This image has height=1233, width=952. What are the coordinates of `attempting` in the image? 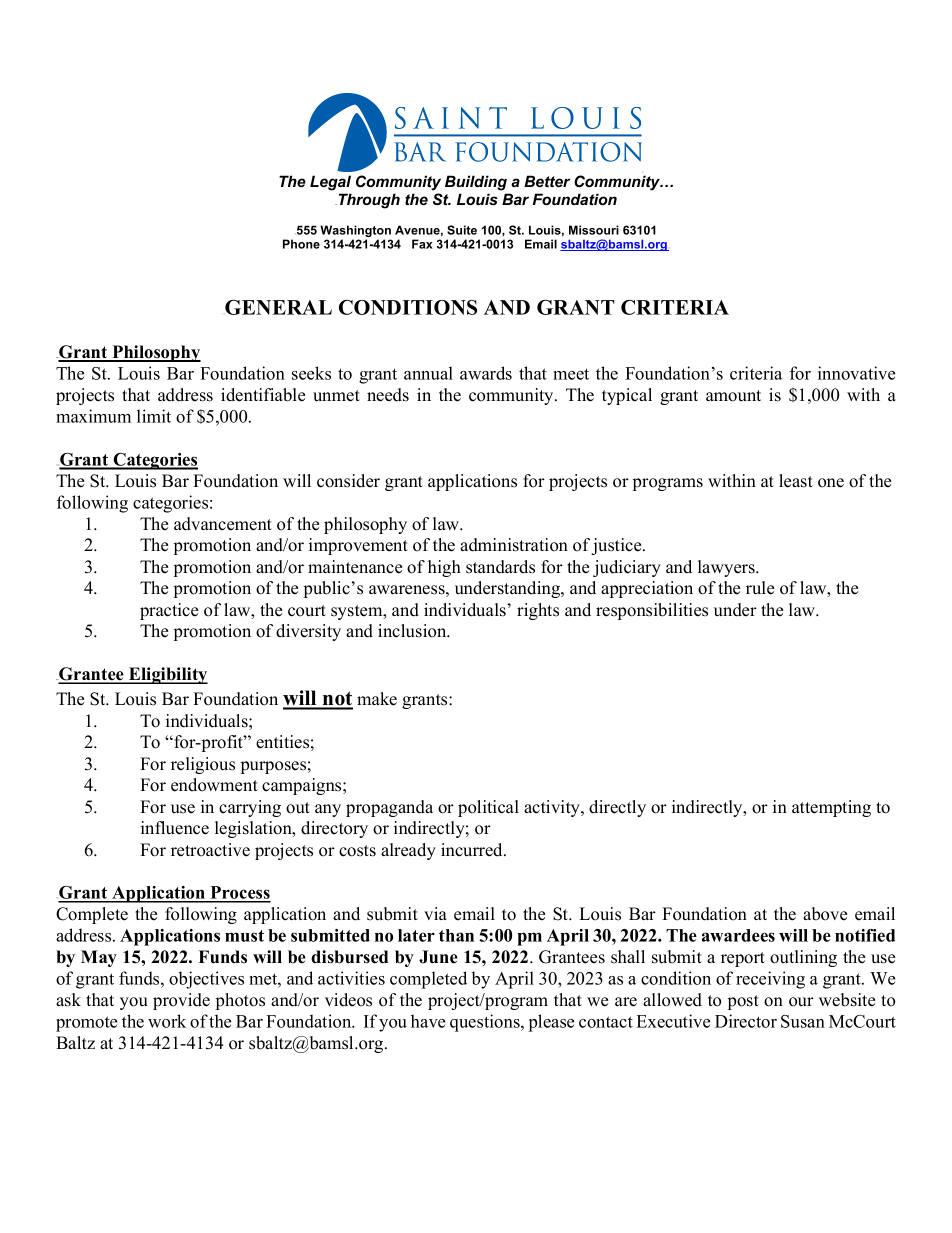 It's located at (831, 808).
